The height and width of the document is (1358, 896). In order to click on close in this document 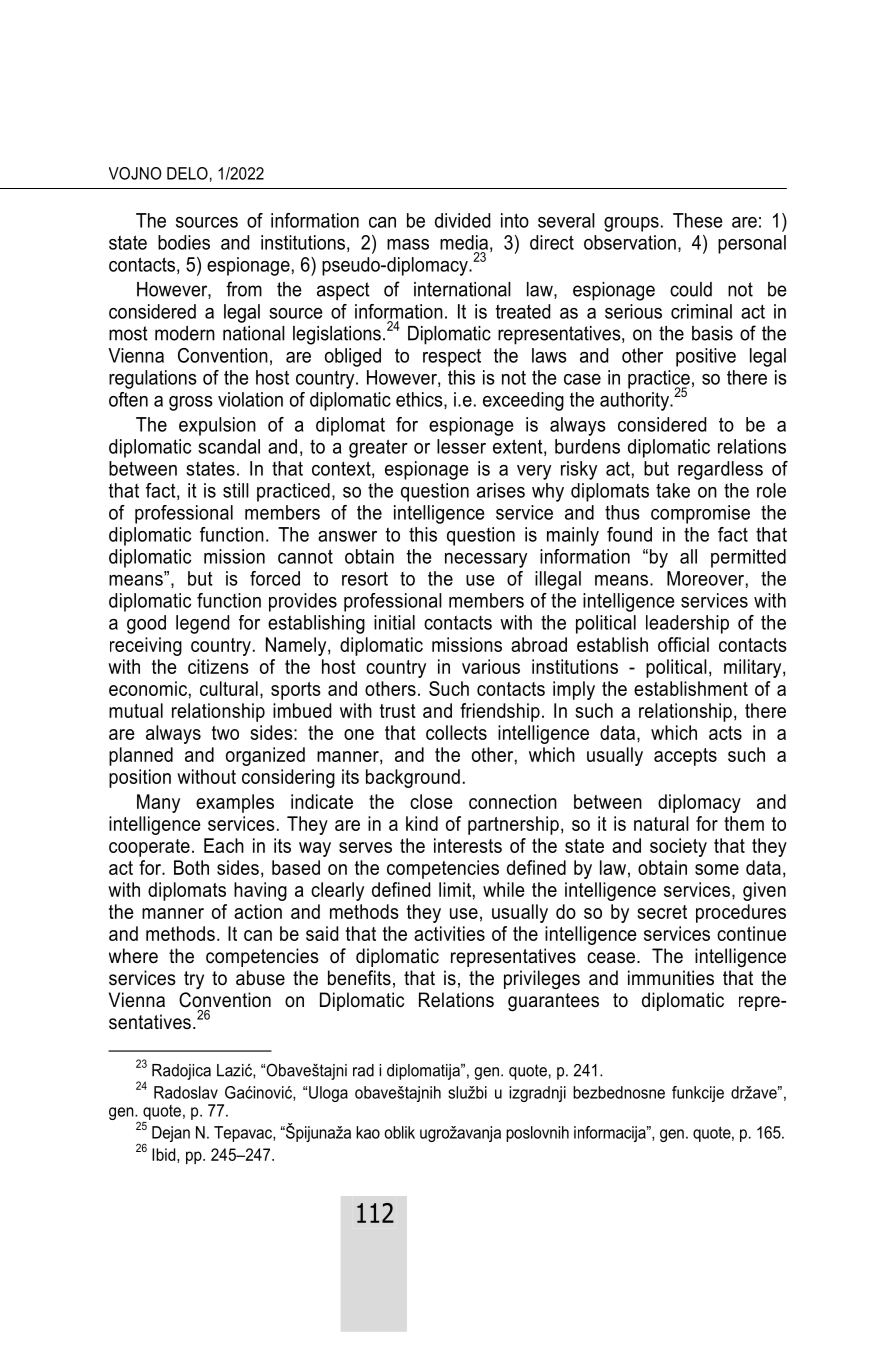, I will do `click(431, 801)`.
